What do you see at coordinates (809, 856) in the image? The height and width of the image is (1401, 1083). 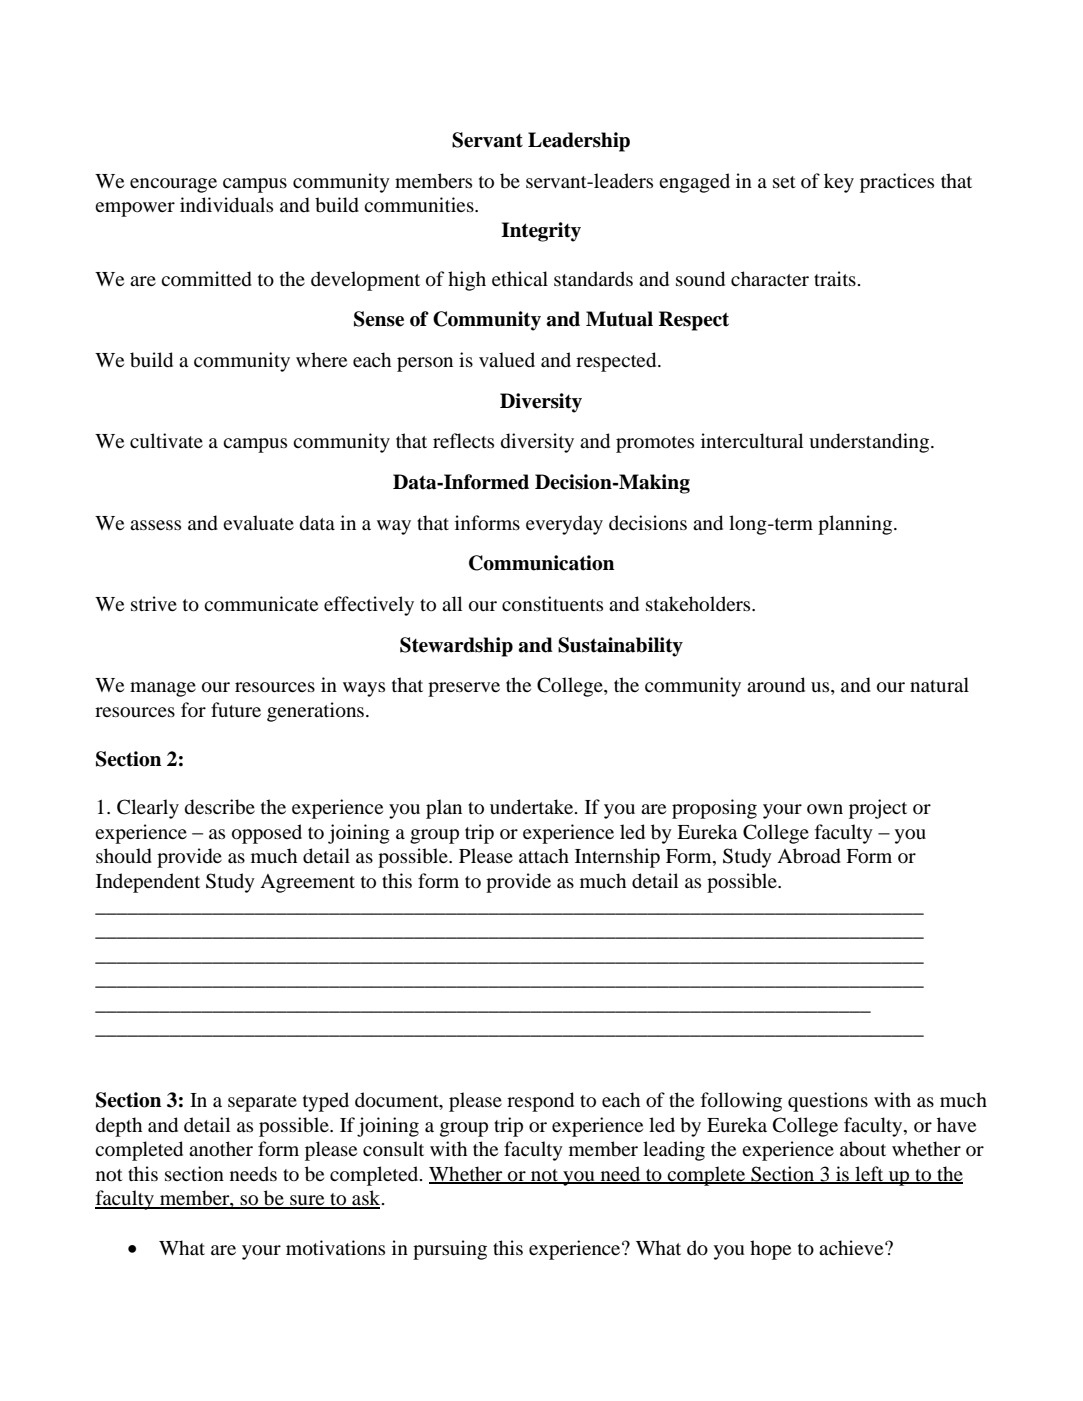 I see `Abroad` at bounding box center [809, 856].
